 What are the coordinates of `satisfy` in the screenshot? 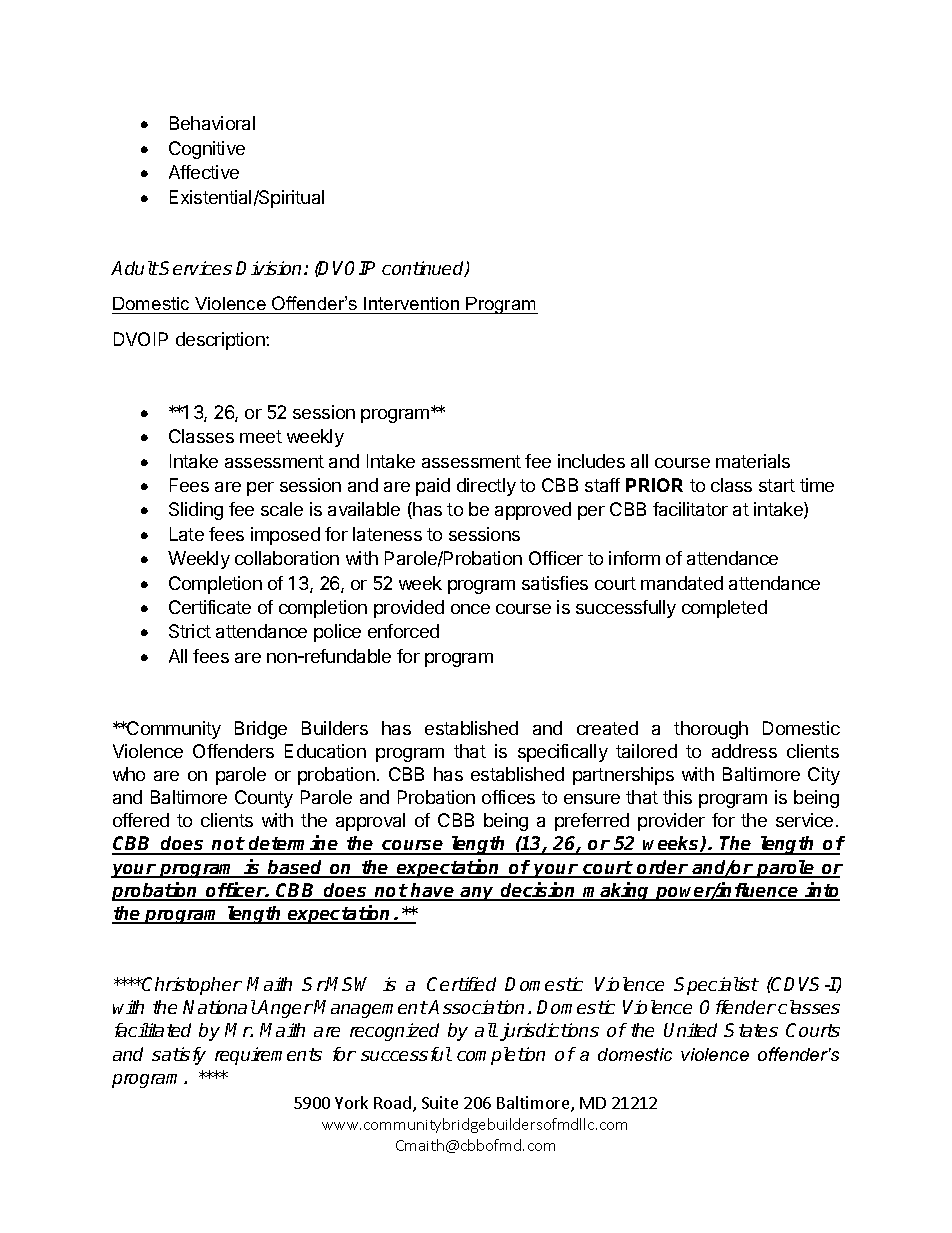 It's located at (179, 1056).
